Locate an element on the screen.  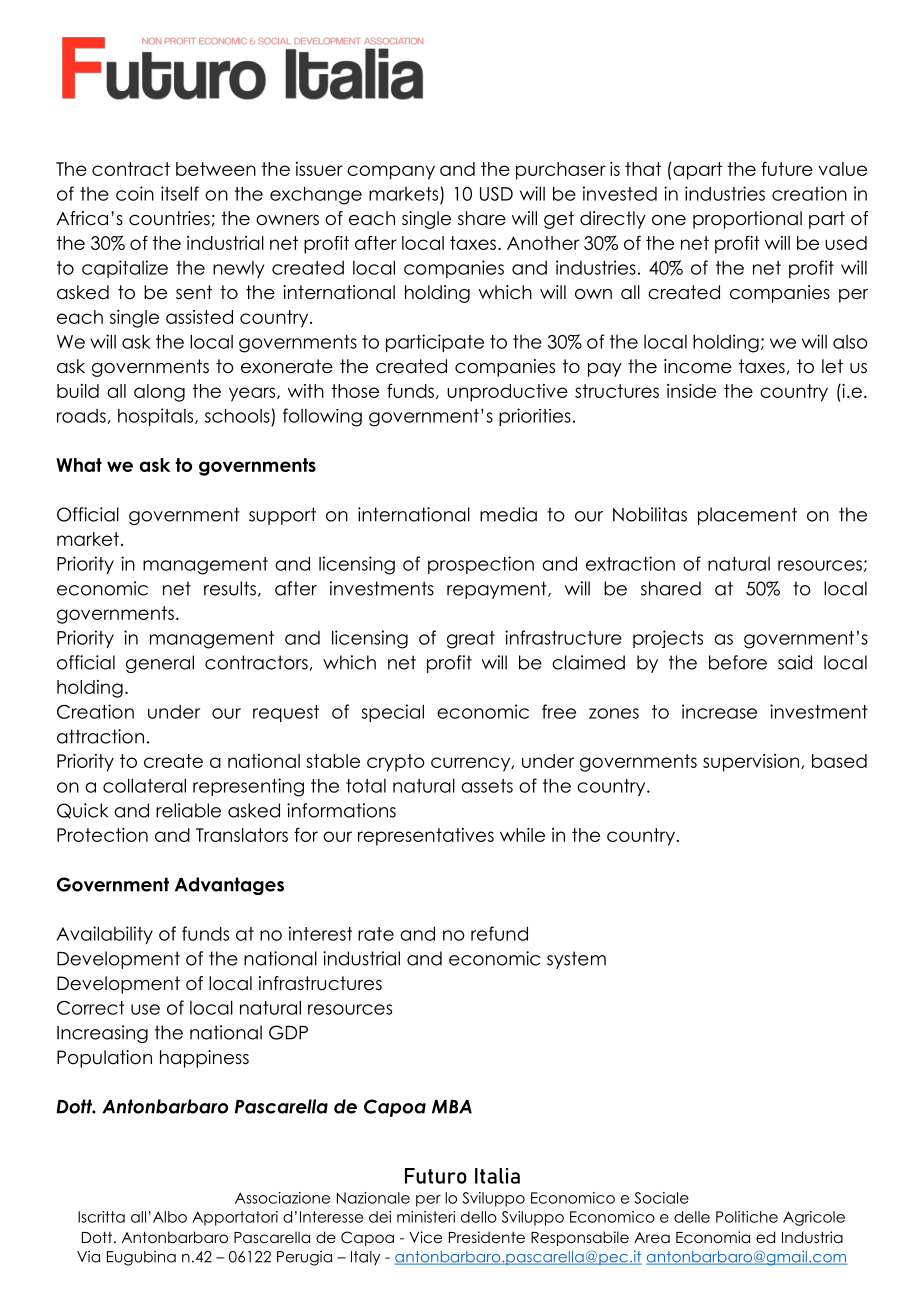
proportional is located at coordinates (747, 220).
